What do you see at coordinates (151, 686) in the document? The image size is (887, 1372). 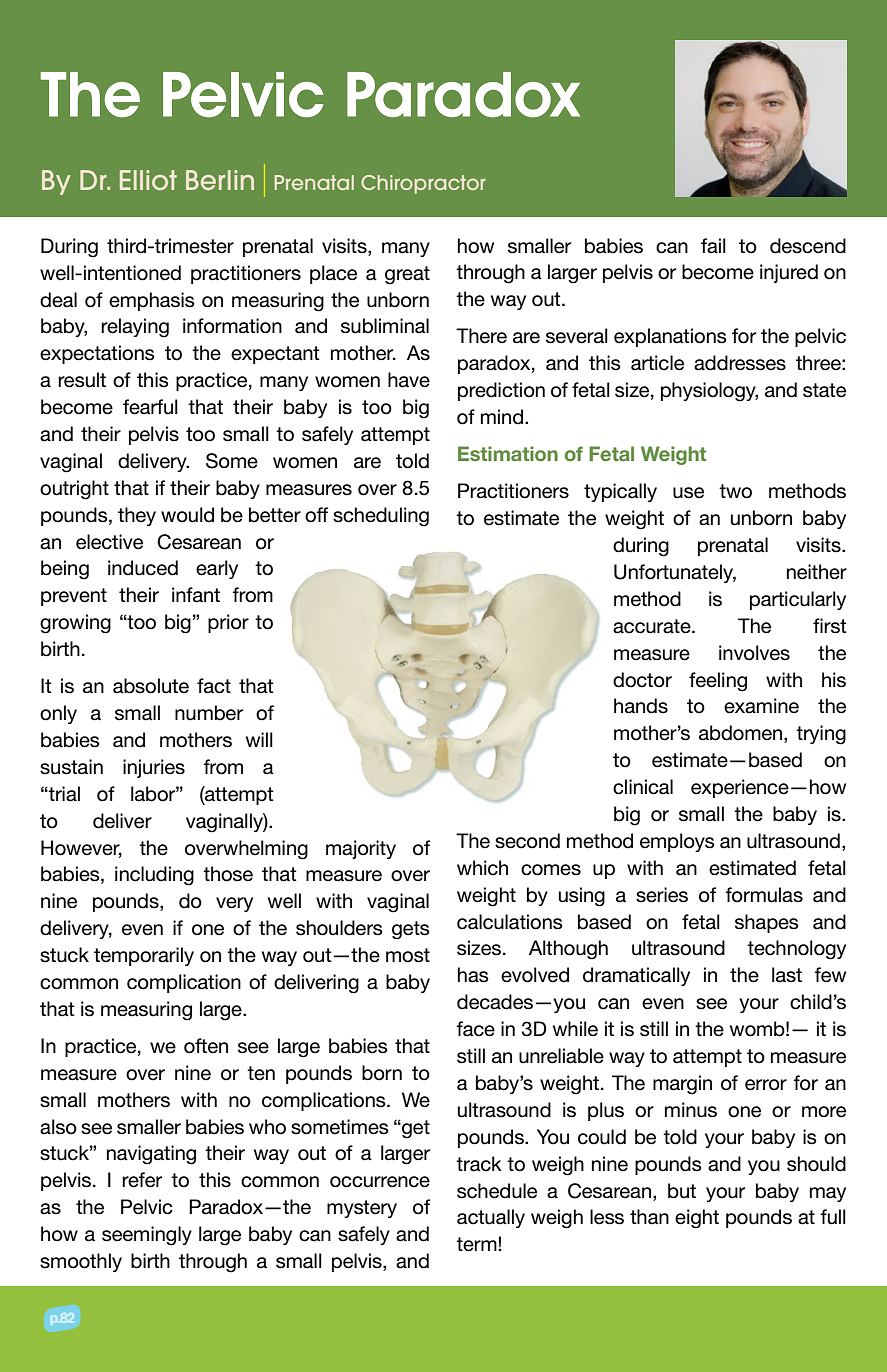 I see `absolute` at bounding box center [151, 686].
